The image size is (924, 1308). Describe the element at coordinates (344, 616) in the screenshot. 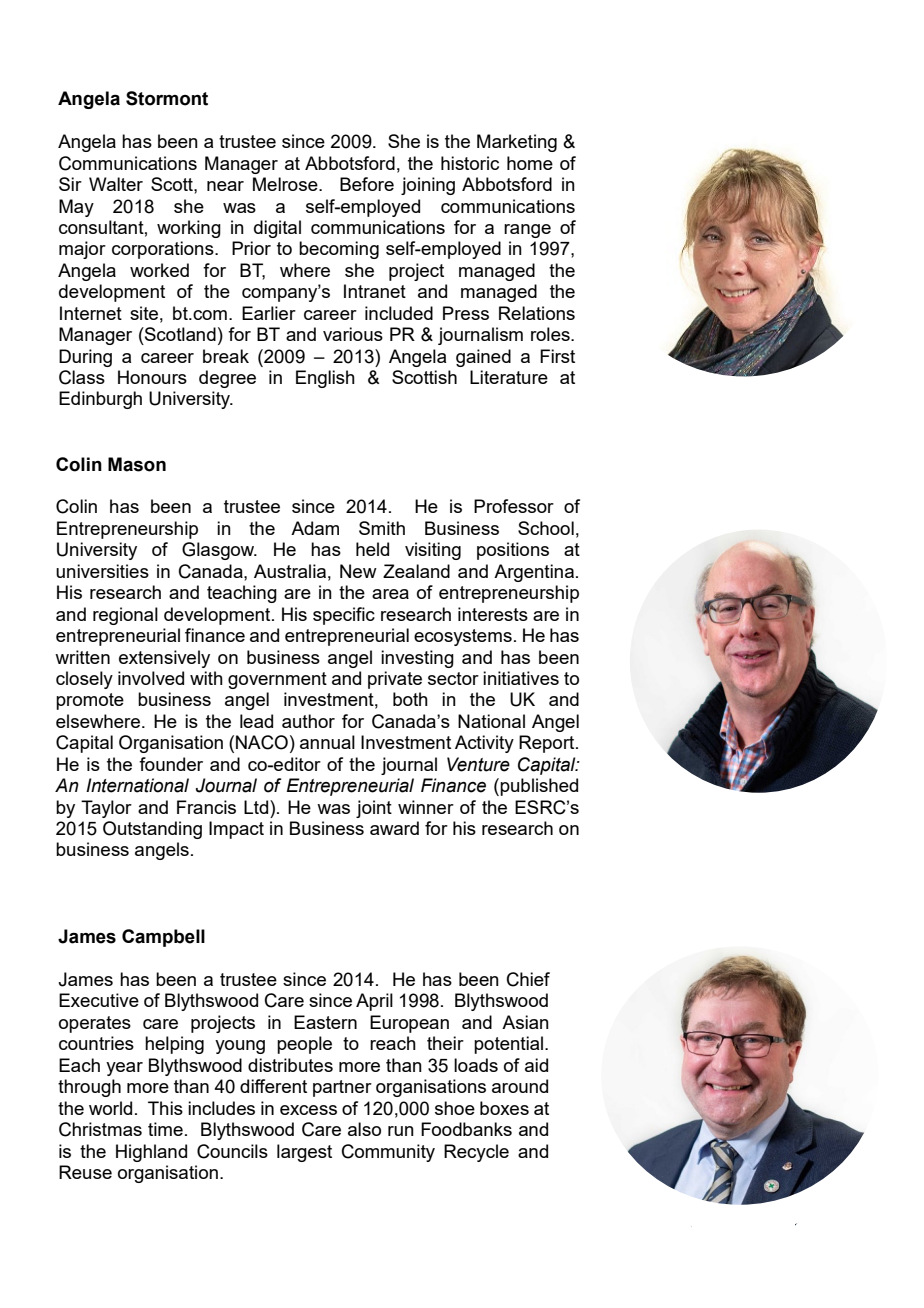

I see `specific` at that location.
